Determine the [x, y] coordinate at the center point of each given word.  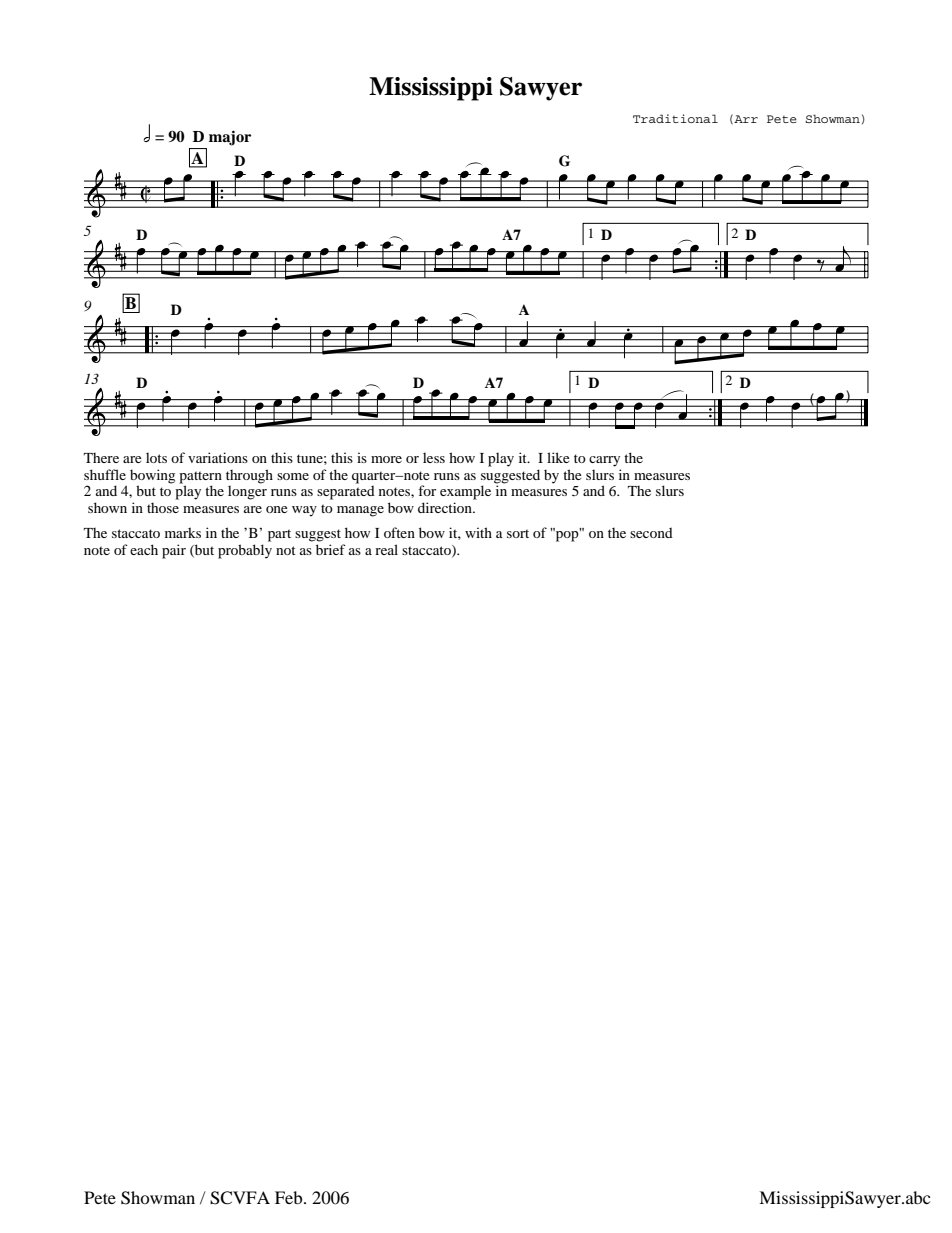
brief [331, 549]
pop [567, 535]
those [163, 507]
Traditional [675, 118]
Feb [290, 1197]
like [558, 457]
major [230, 138]
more [386, 459]
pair [174, 551]
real [386, 549]
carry [604, 461]
